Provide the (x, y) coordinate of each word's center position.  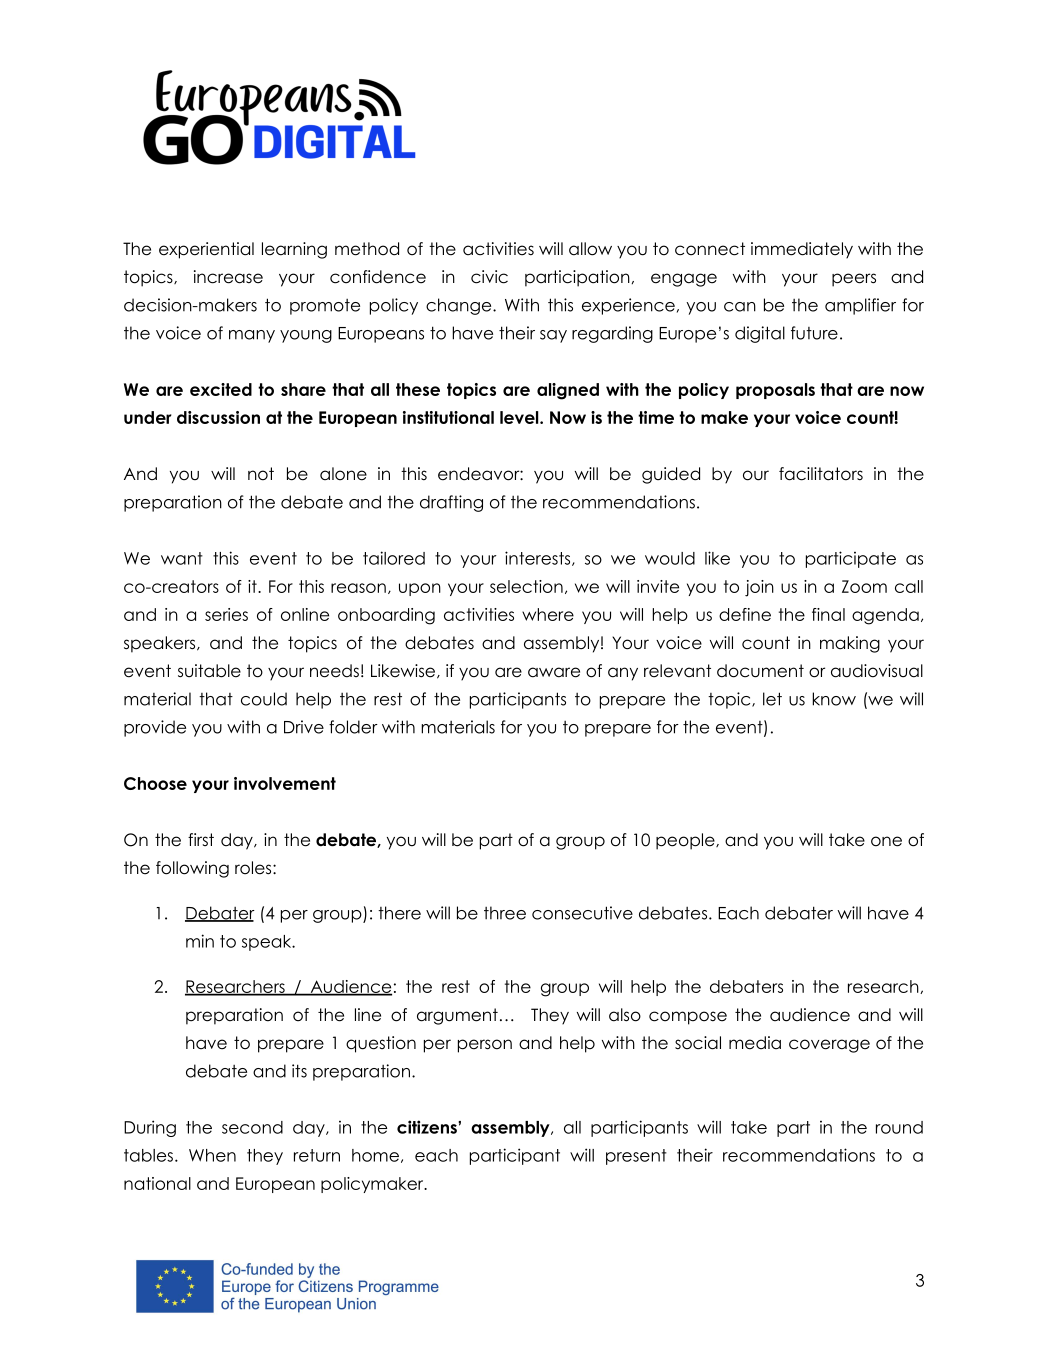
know (834, 699)
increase (228, 277)
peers (854, 280)
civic (489, 277)
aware (554, 672)
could (264, 699)
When (212, 1155)
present (636, 1157)
